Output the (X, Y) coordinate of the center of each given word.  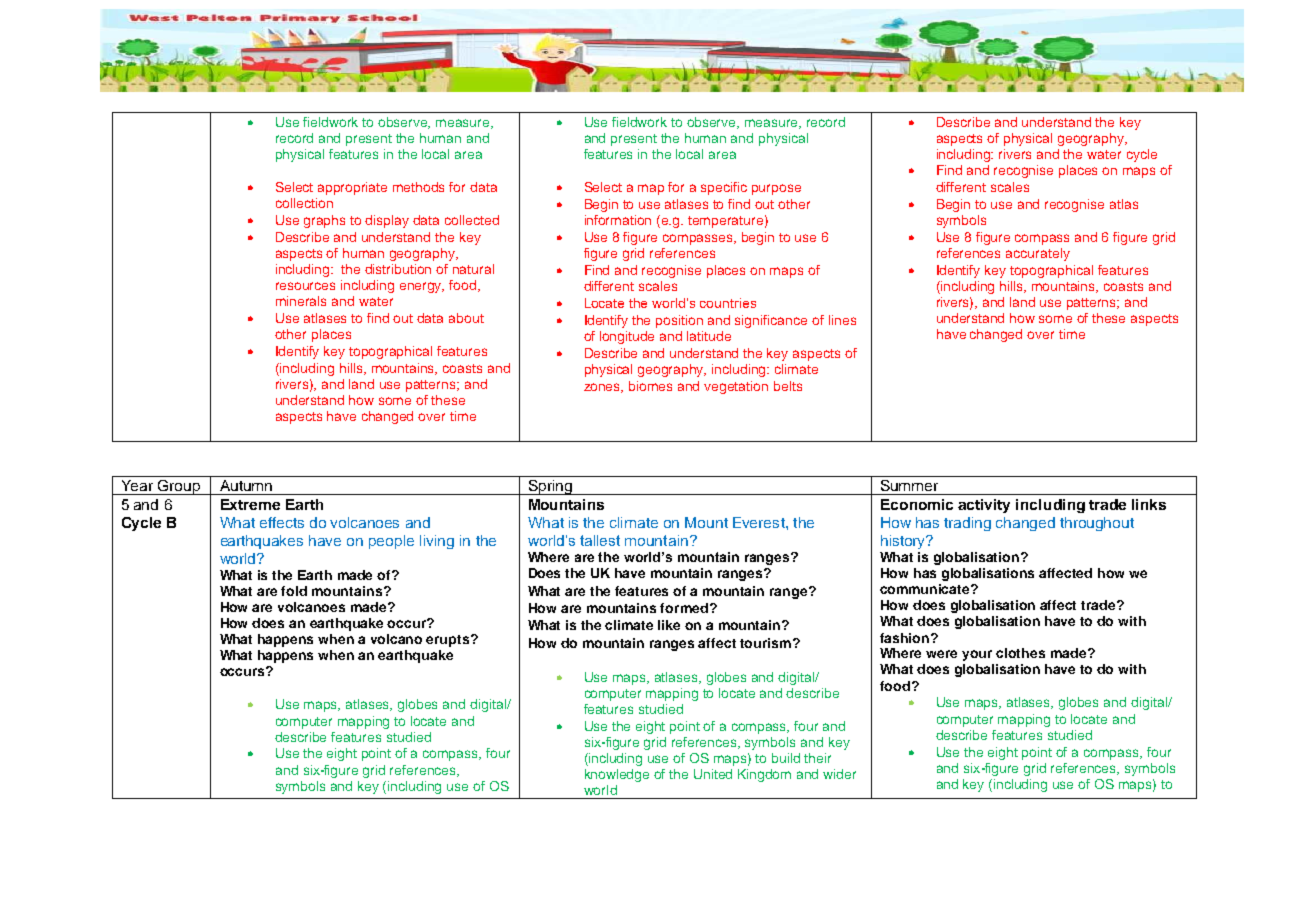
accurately (1038, 254)
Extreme (250, 504)
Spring (550, 487)
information (618, 220)
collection (304, 203)
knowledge (617, 775)
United (713, 774)
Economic (917, 504)
